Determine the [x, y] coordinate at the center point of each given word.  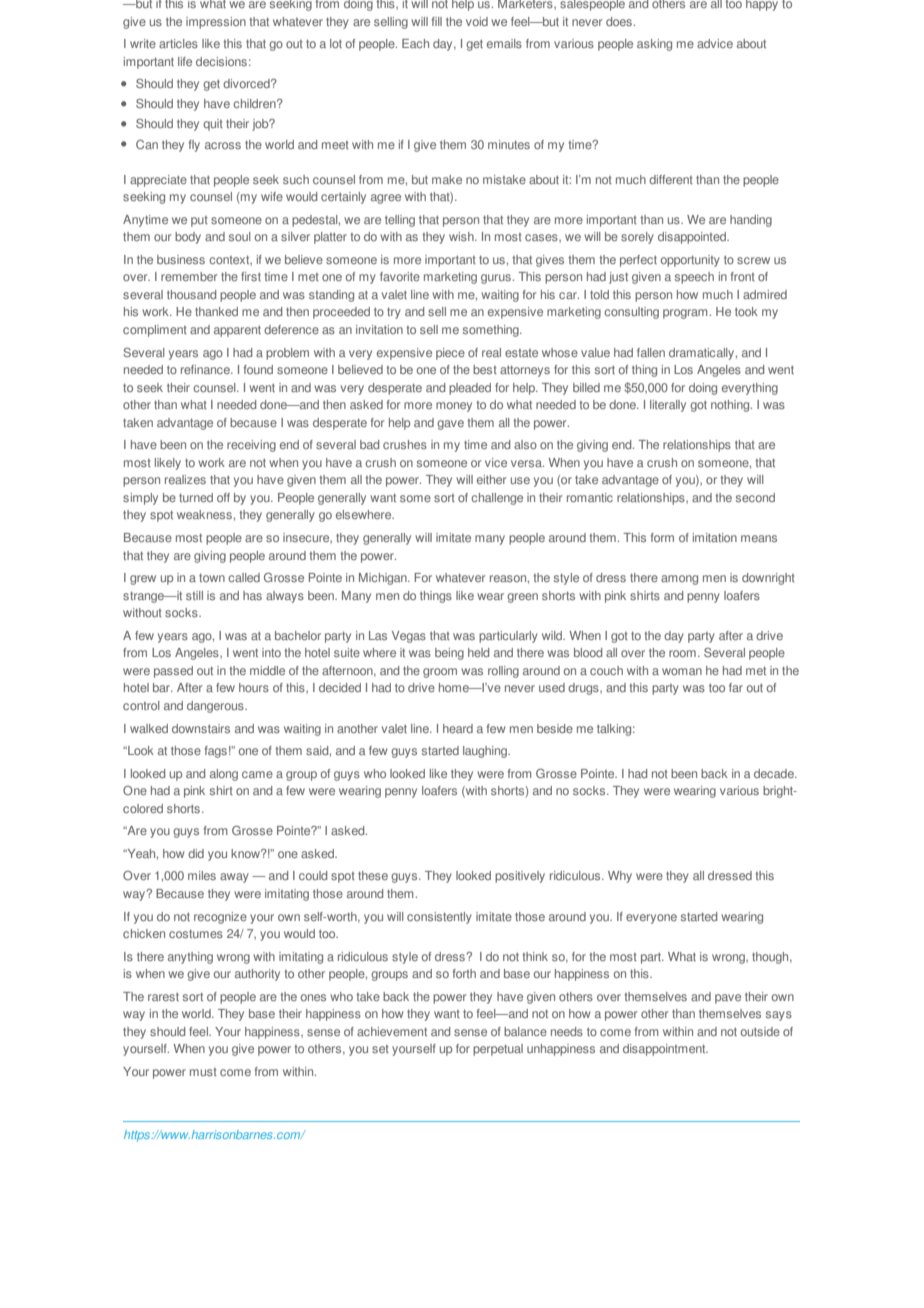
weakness [205, 514]
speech [694, 278]
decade [775, 773]
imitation [715, 537]
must [203, 1072]
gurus [497, 279]
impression [216, 23]
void [477, 21]
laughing [486, 752]
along [224, 775]
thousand [191, 294]
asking [654, 45]
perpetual [498, 1050]
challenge [497, 499]
